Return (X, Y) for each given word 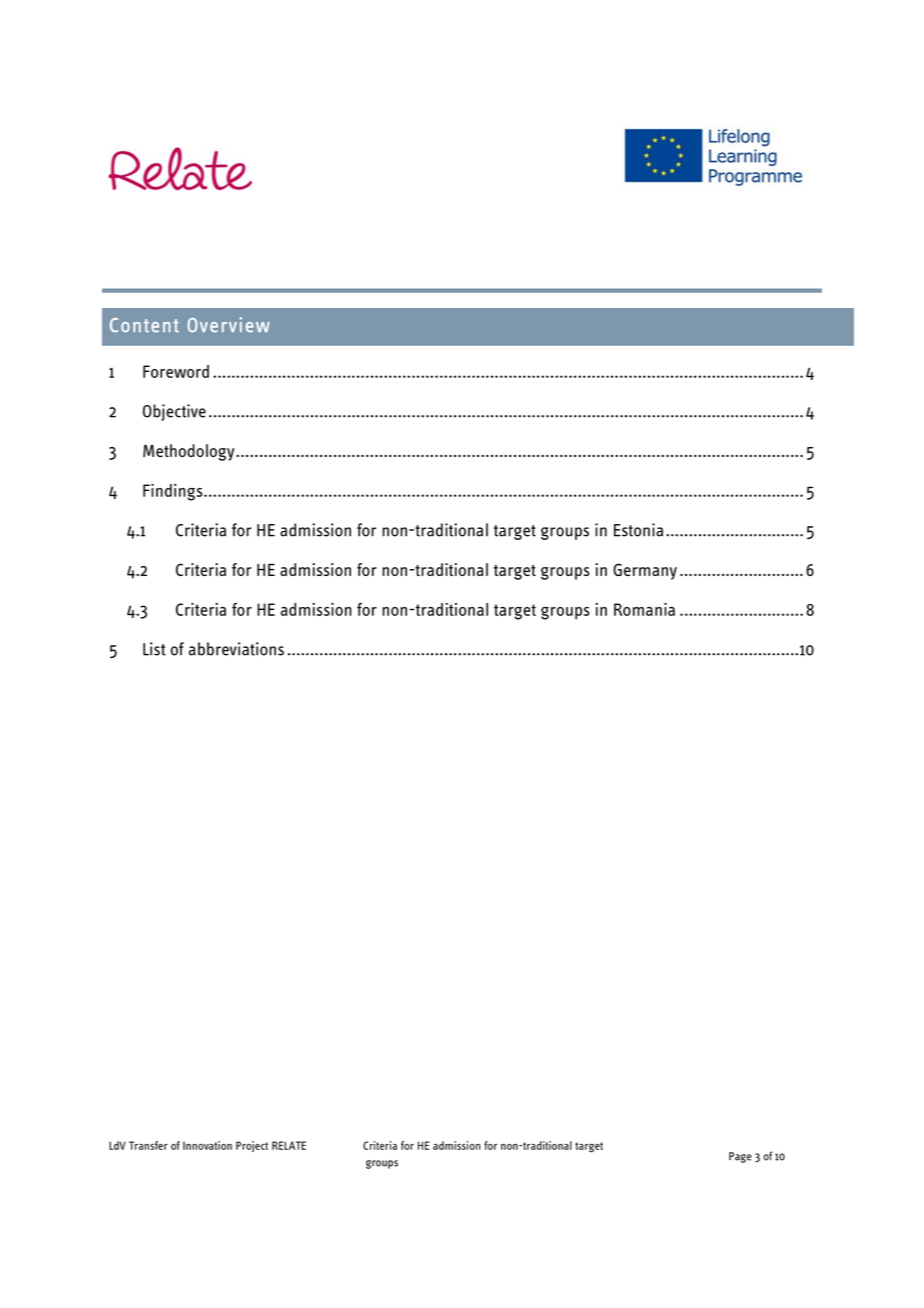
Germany (645, 571)
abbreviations (236, 649)
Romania (644, 609)
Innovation (207, 1145)
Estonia (638, 530)
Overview (228, 325)
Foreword (176, 371)
